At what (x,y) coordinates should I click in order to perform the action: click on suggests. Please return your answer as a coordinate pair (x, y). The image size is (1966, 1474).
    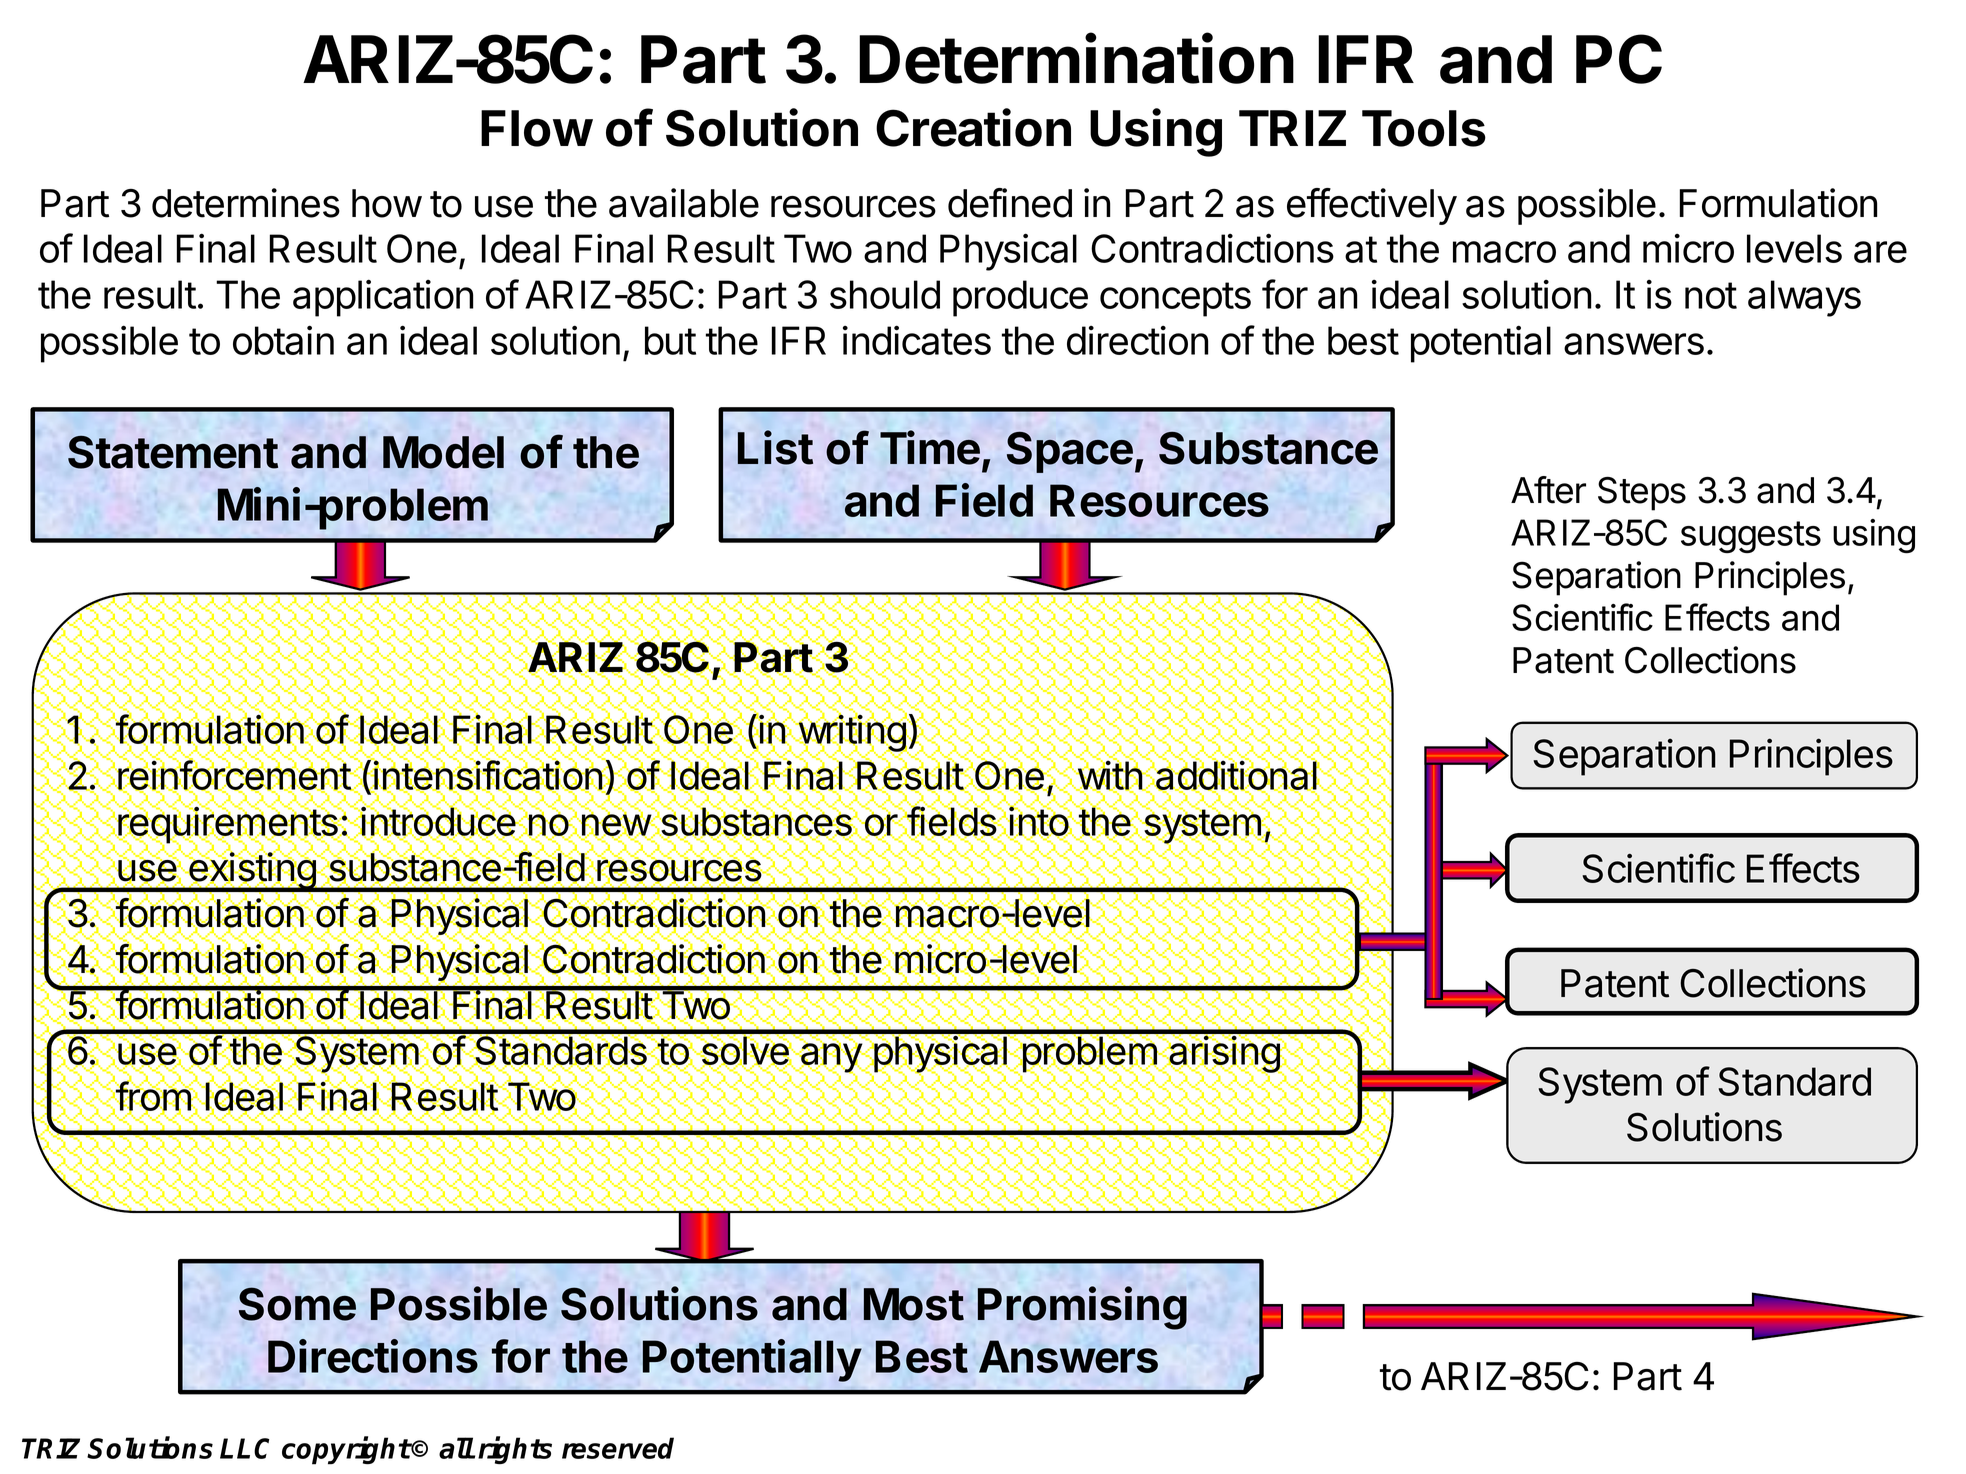
    Looking at the image, I should click on (1751, 537).
